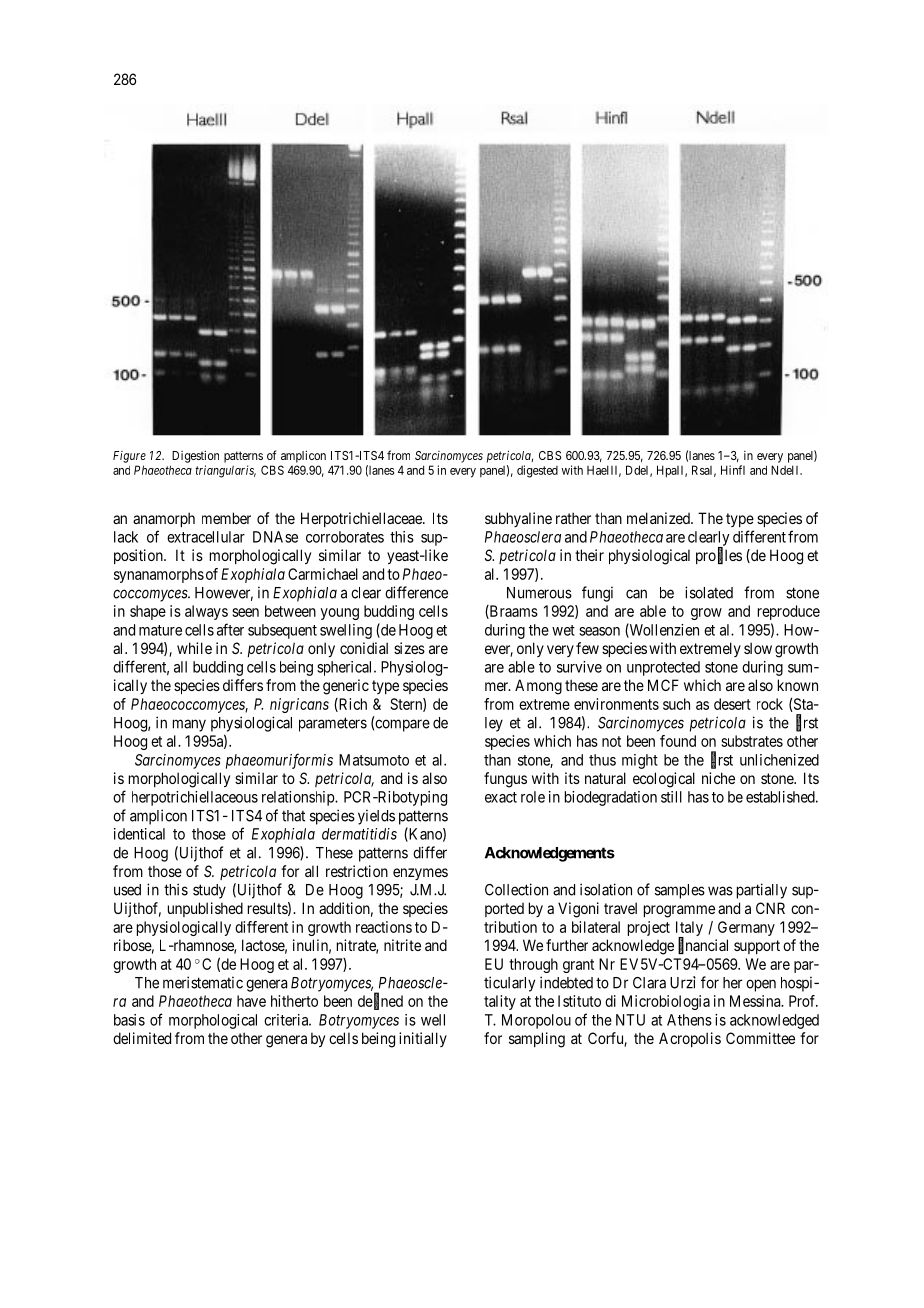 This screenshot has height=1308, width=924. What do you see at coordinates (537, 471) in the screenshot?
I see `digested` at bounding box center [537, 471].
